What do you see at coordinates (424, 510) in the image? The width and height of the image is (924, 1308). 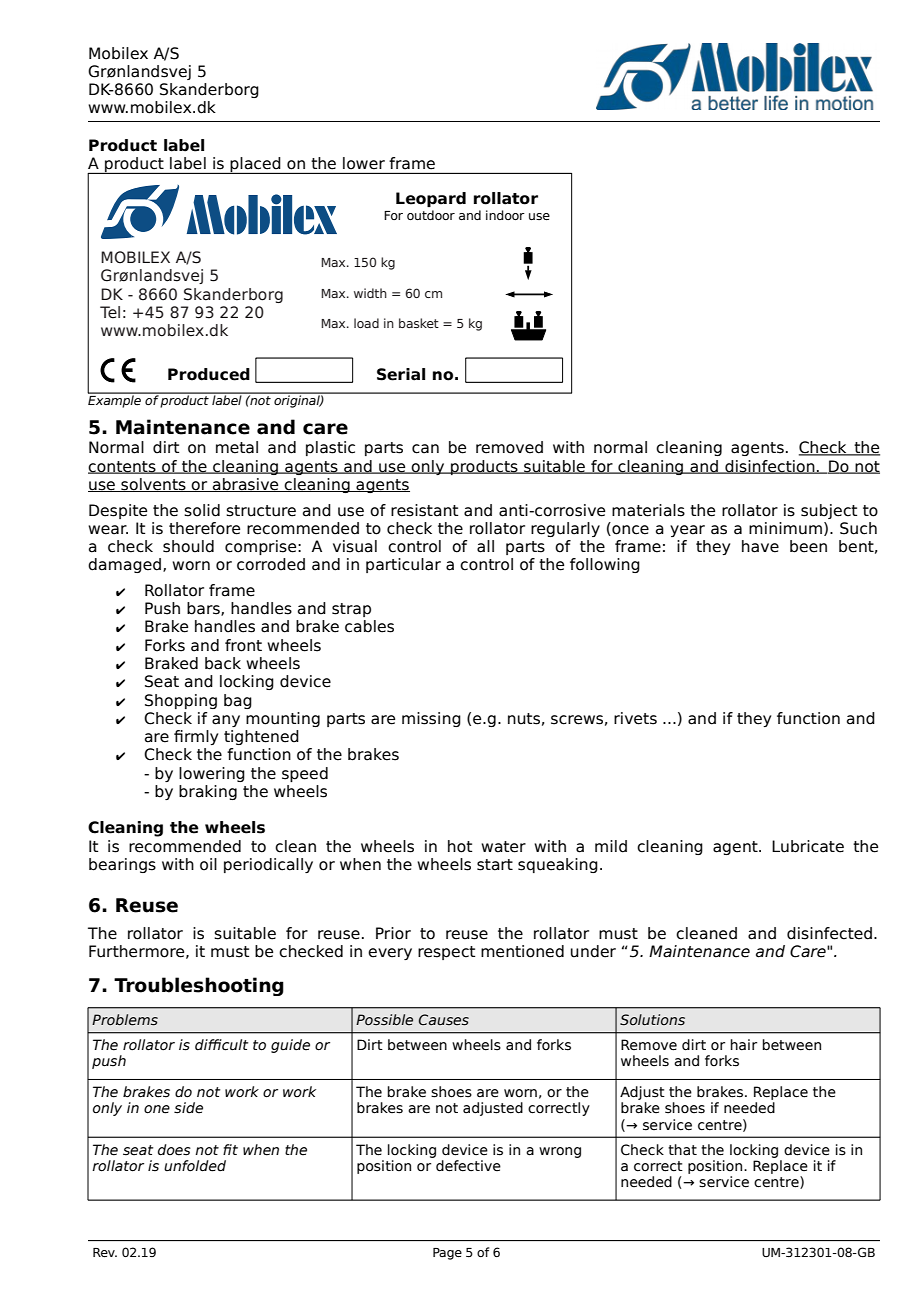 I see `resistant` at bounding box center [424, 510].
